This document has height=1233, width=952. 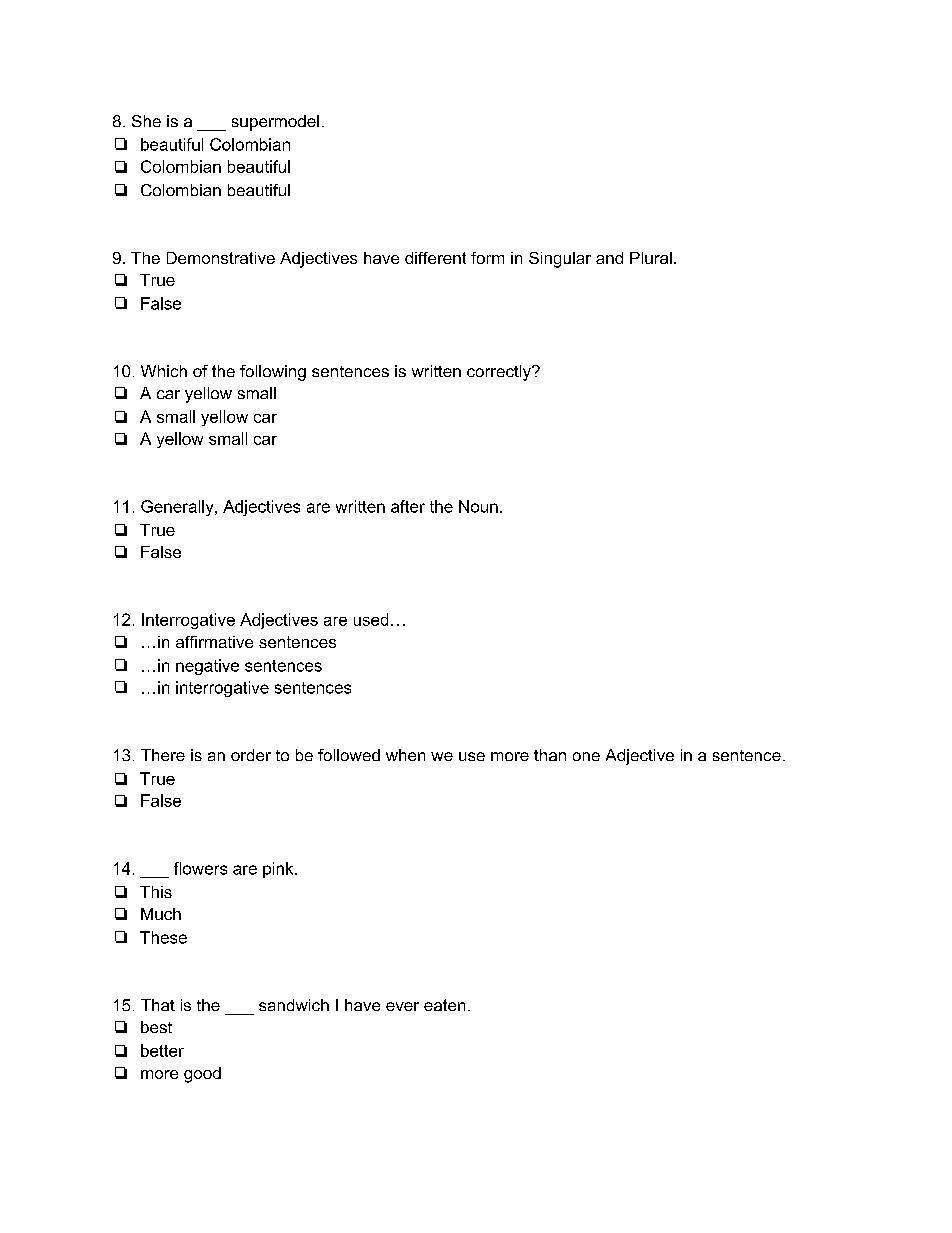 I want to click on ever, so click(x=402, y=1006).
